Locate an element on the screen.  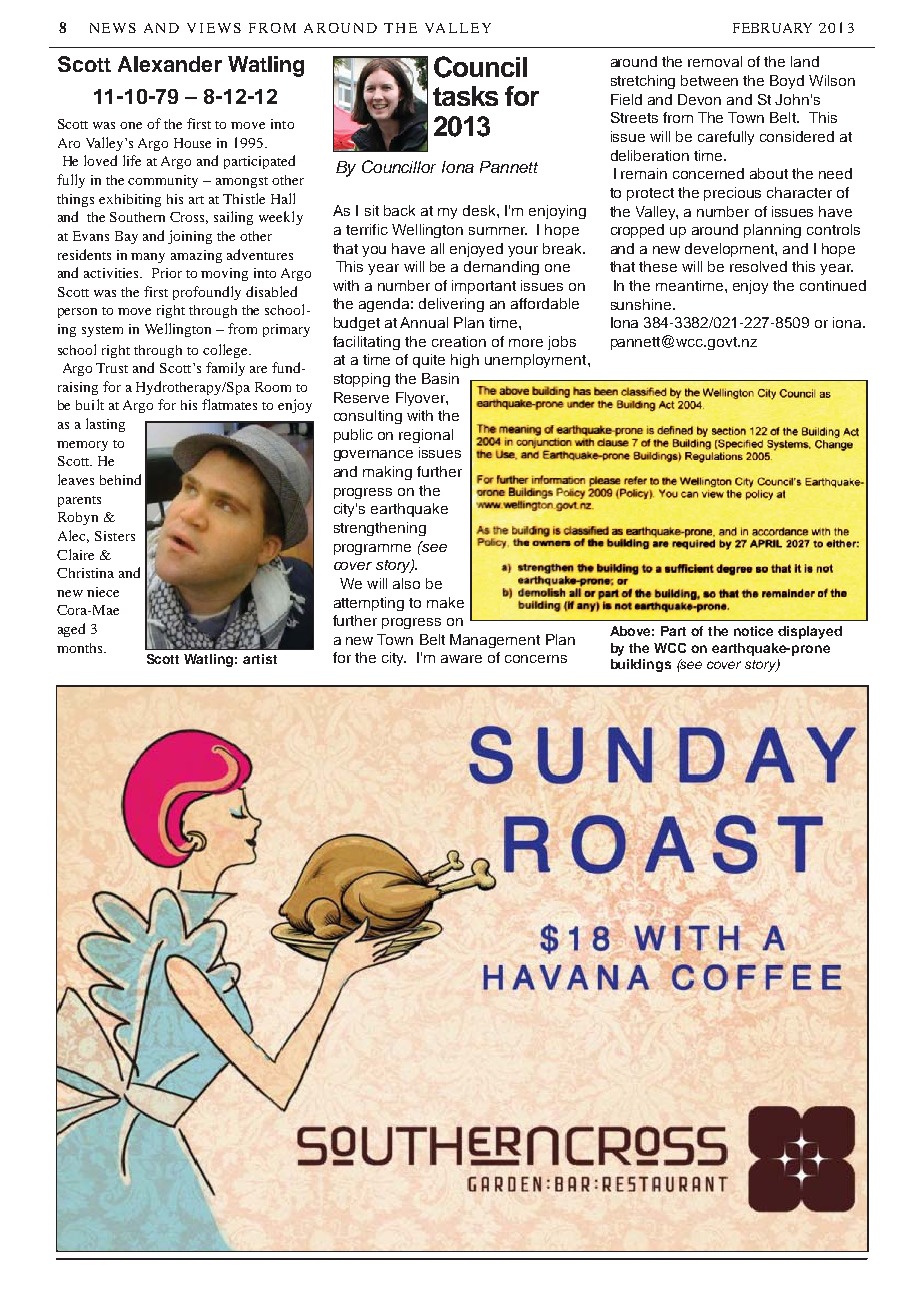
behind is located at coordinates (120, 479).
